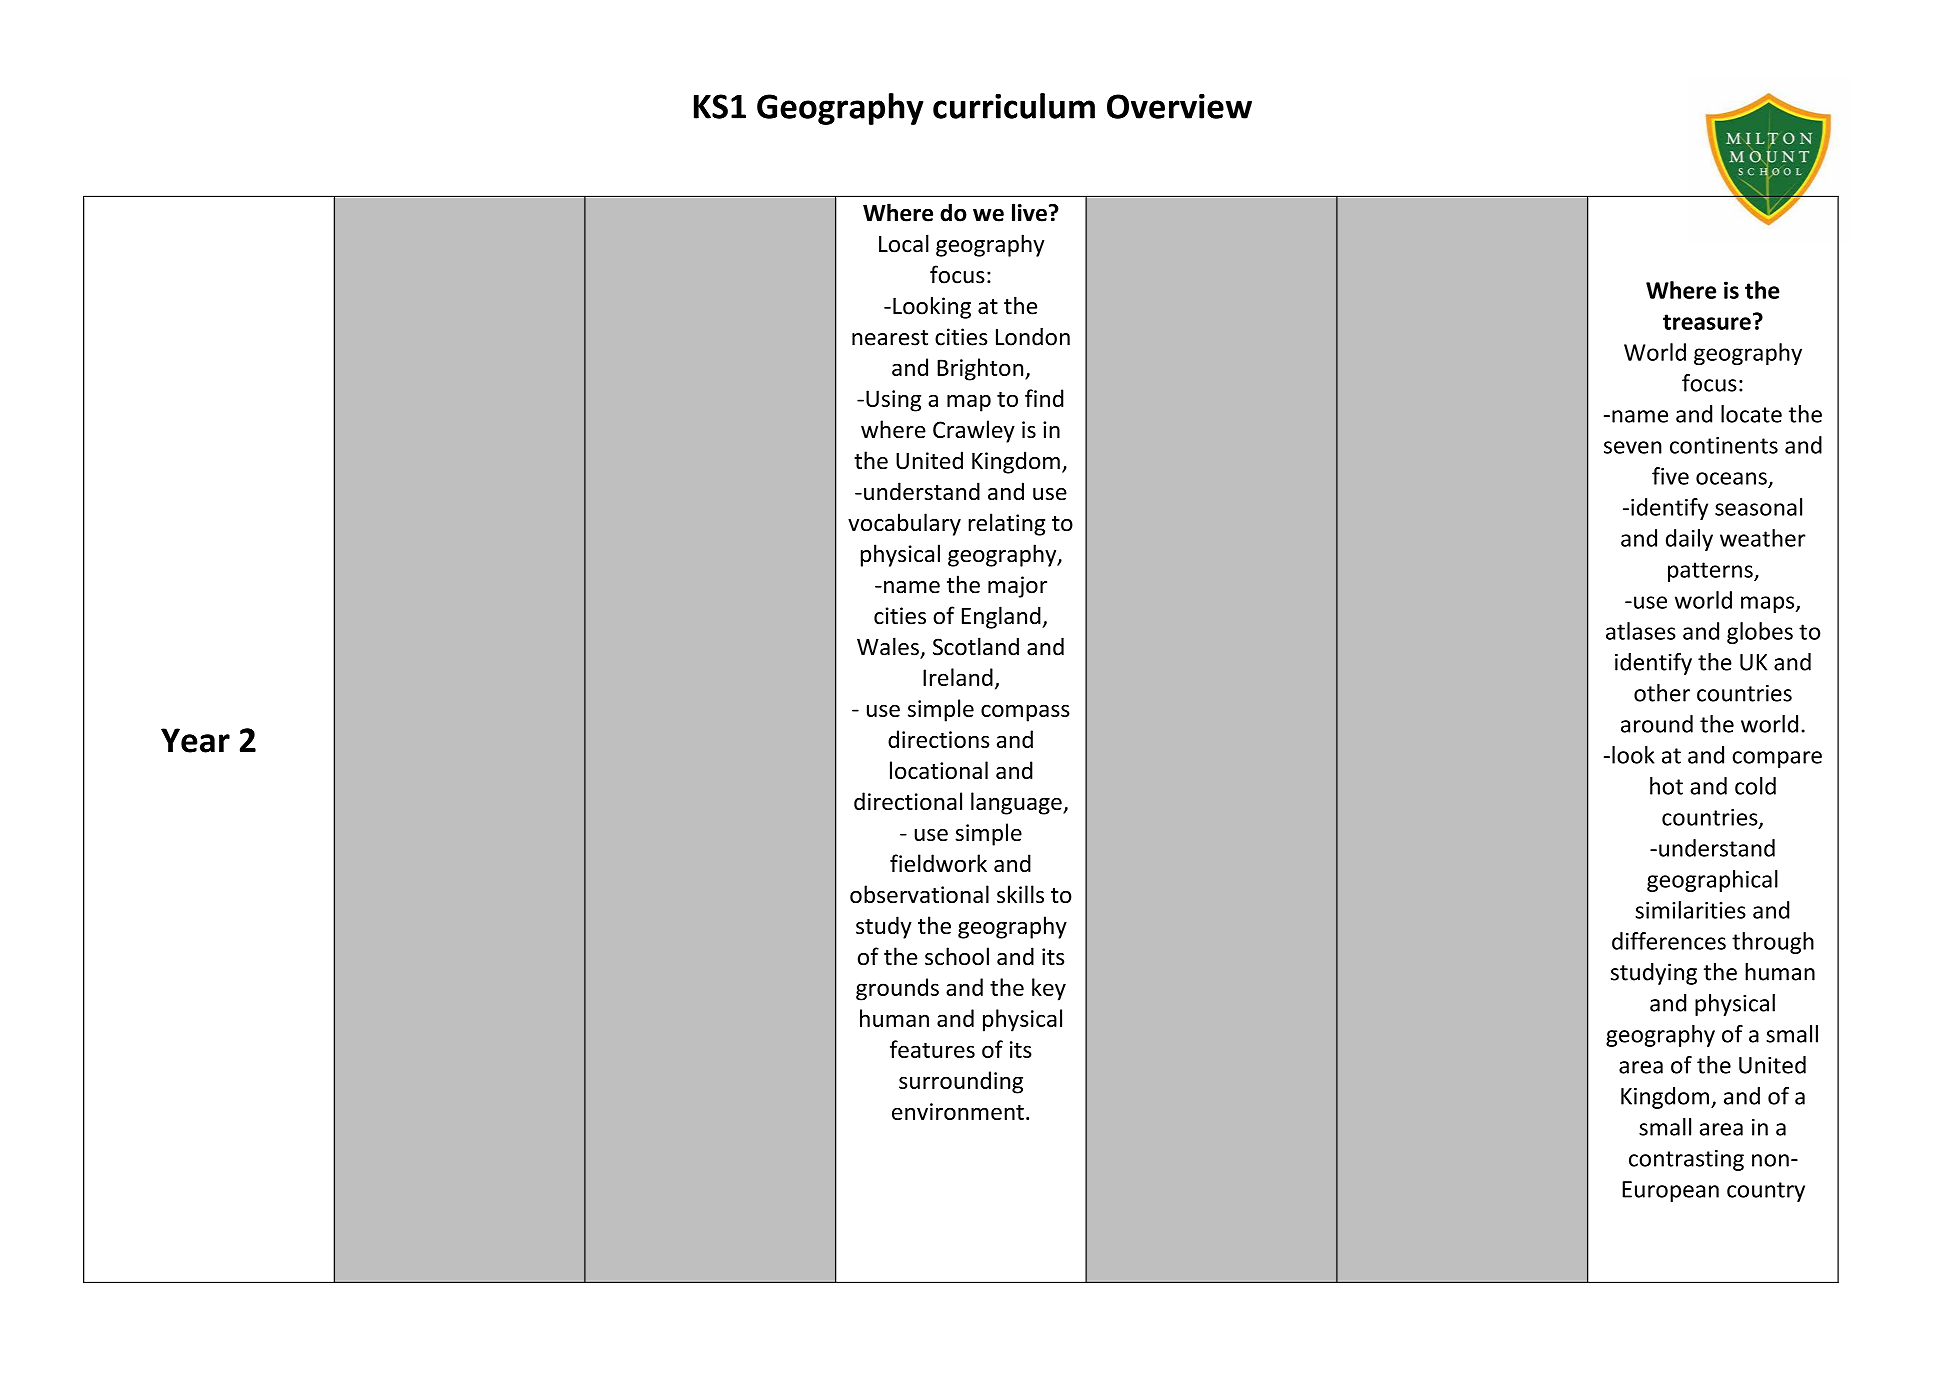  What do you see at coordinates (1017, 803) in the screenshot?
I see `language` at bounding box center [1017, 803].
